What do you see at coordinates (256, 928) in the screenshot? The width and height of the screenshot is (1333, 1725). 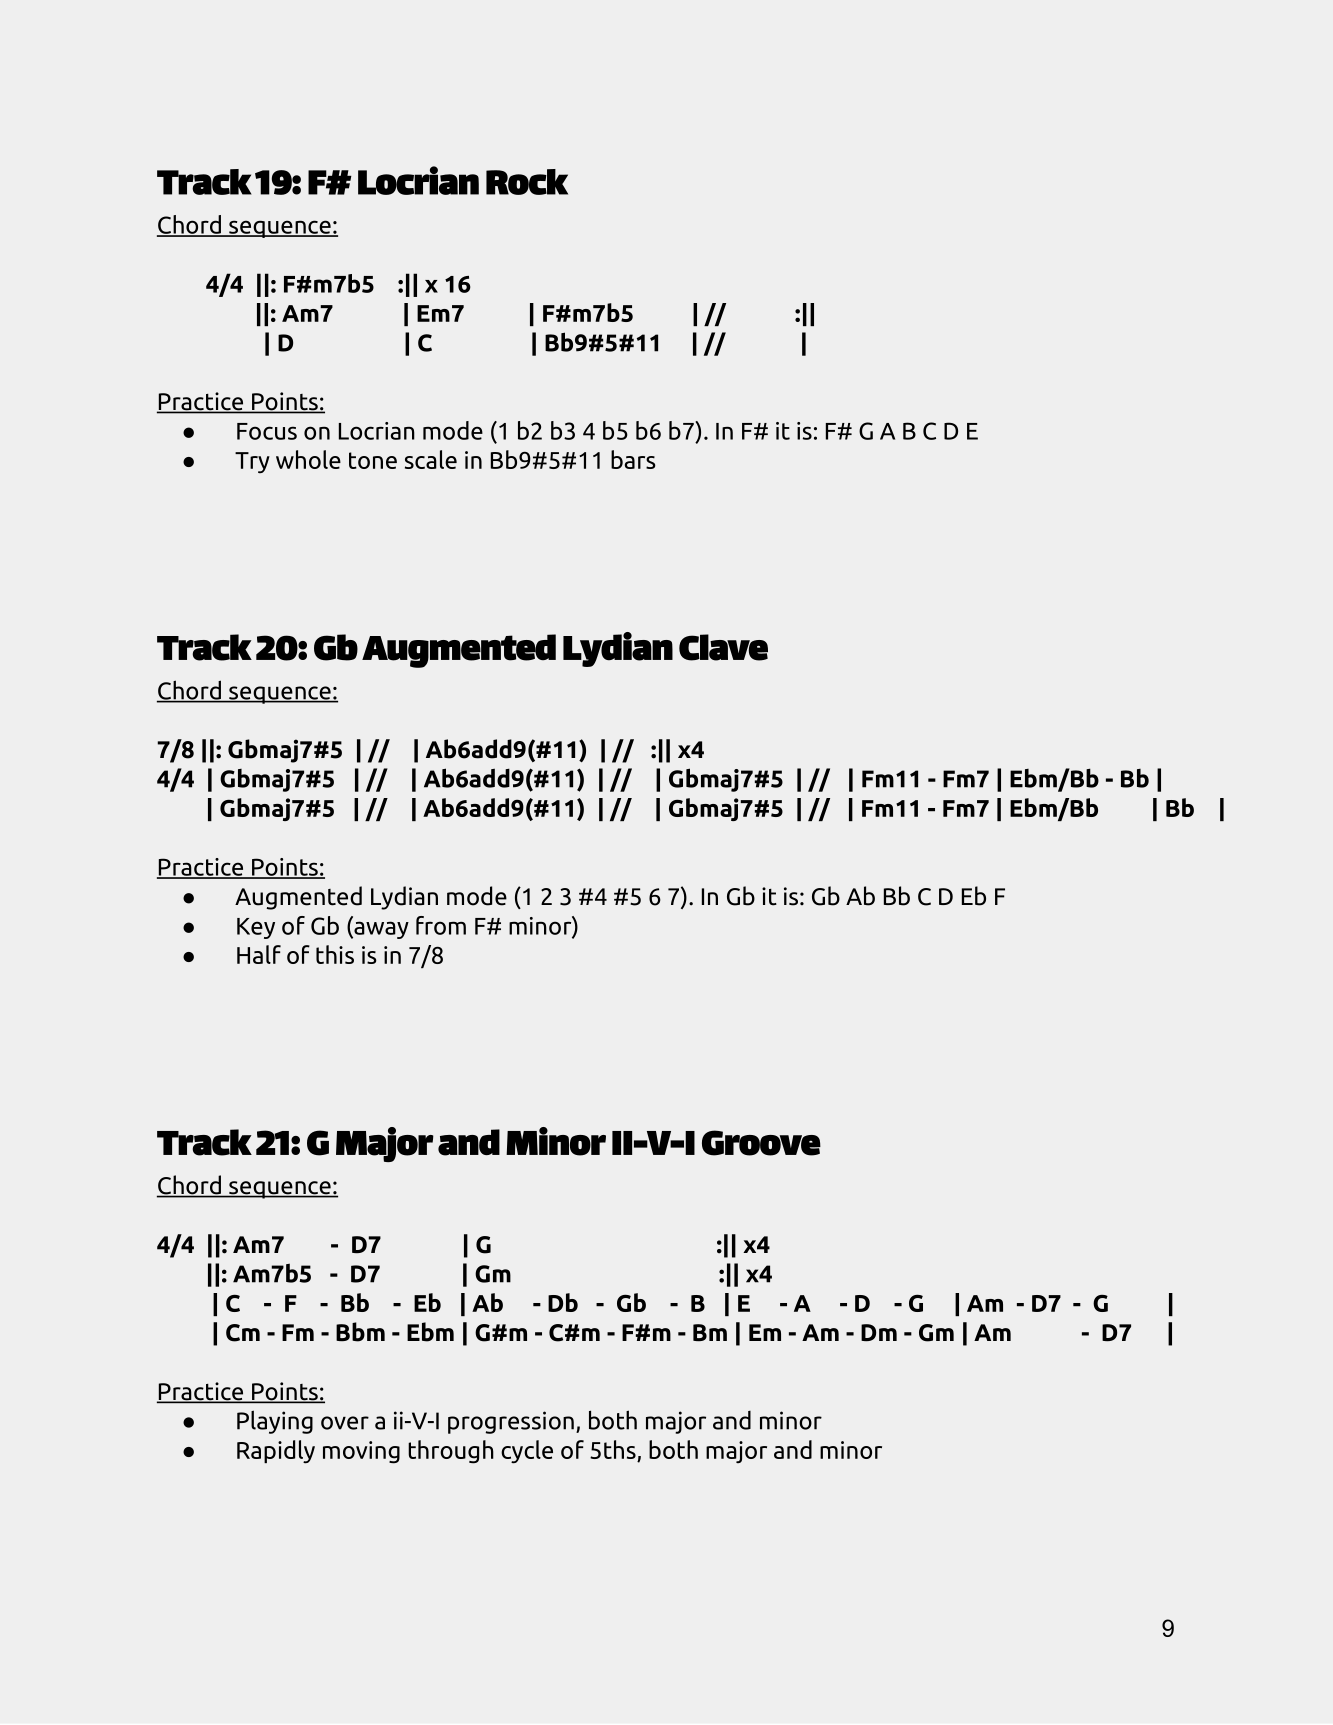 I see `Key` at bounding box center [256, 928].
